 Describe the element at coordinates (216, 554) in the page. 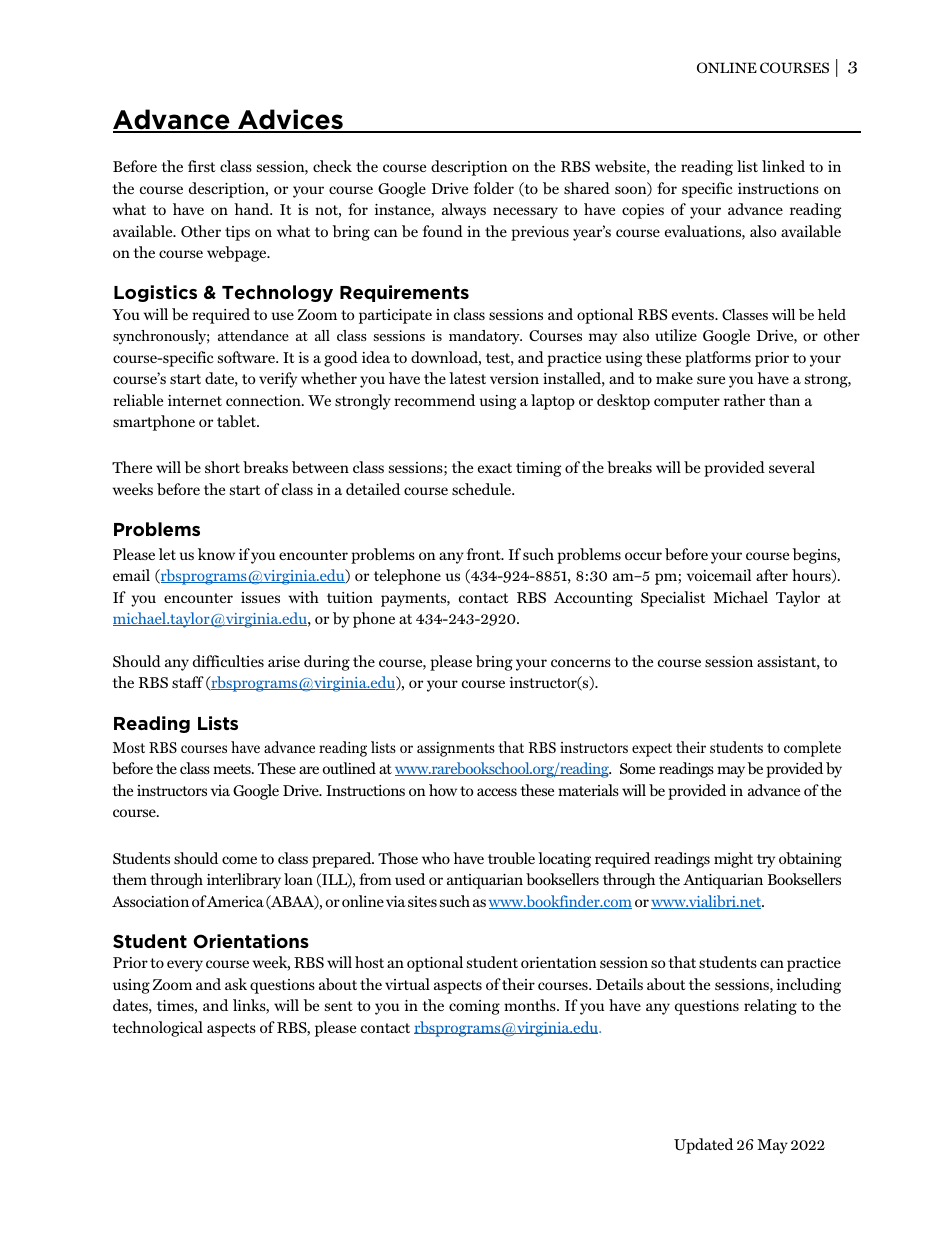

I see `know` at that location.
